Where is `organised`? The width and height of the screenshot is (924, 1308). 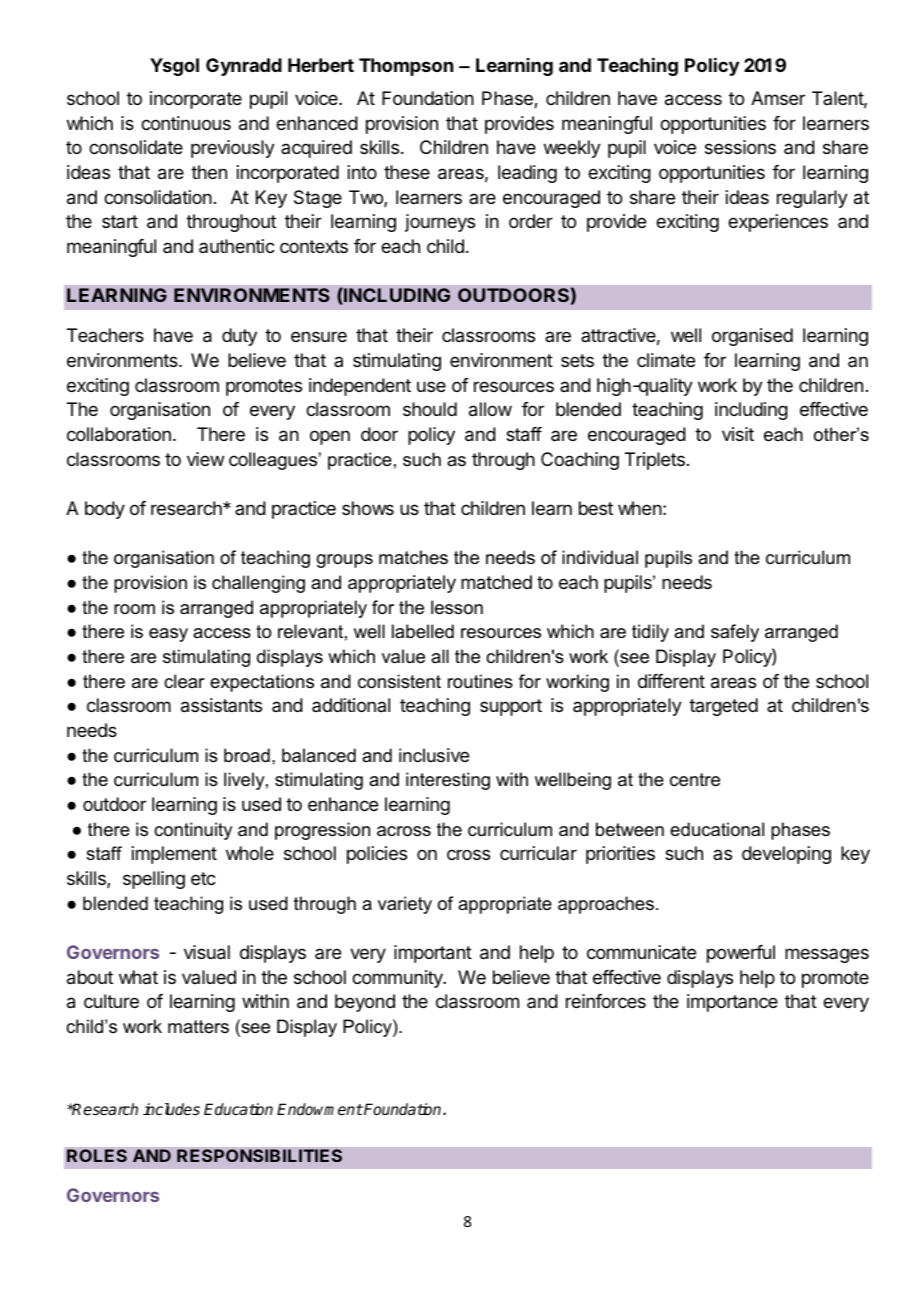
organised is located at coordinates (752, 337).
